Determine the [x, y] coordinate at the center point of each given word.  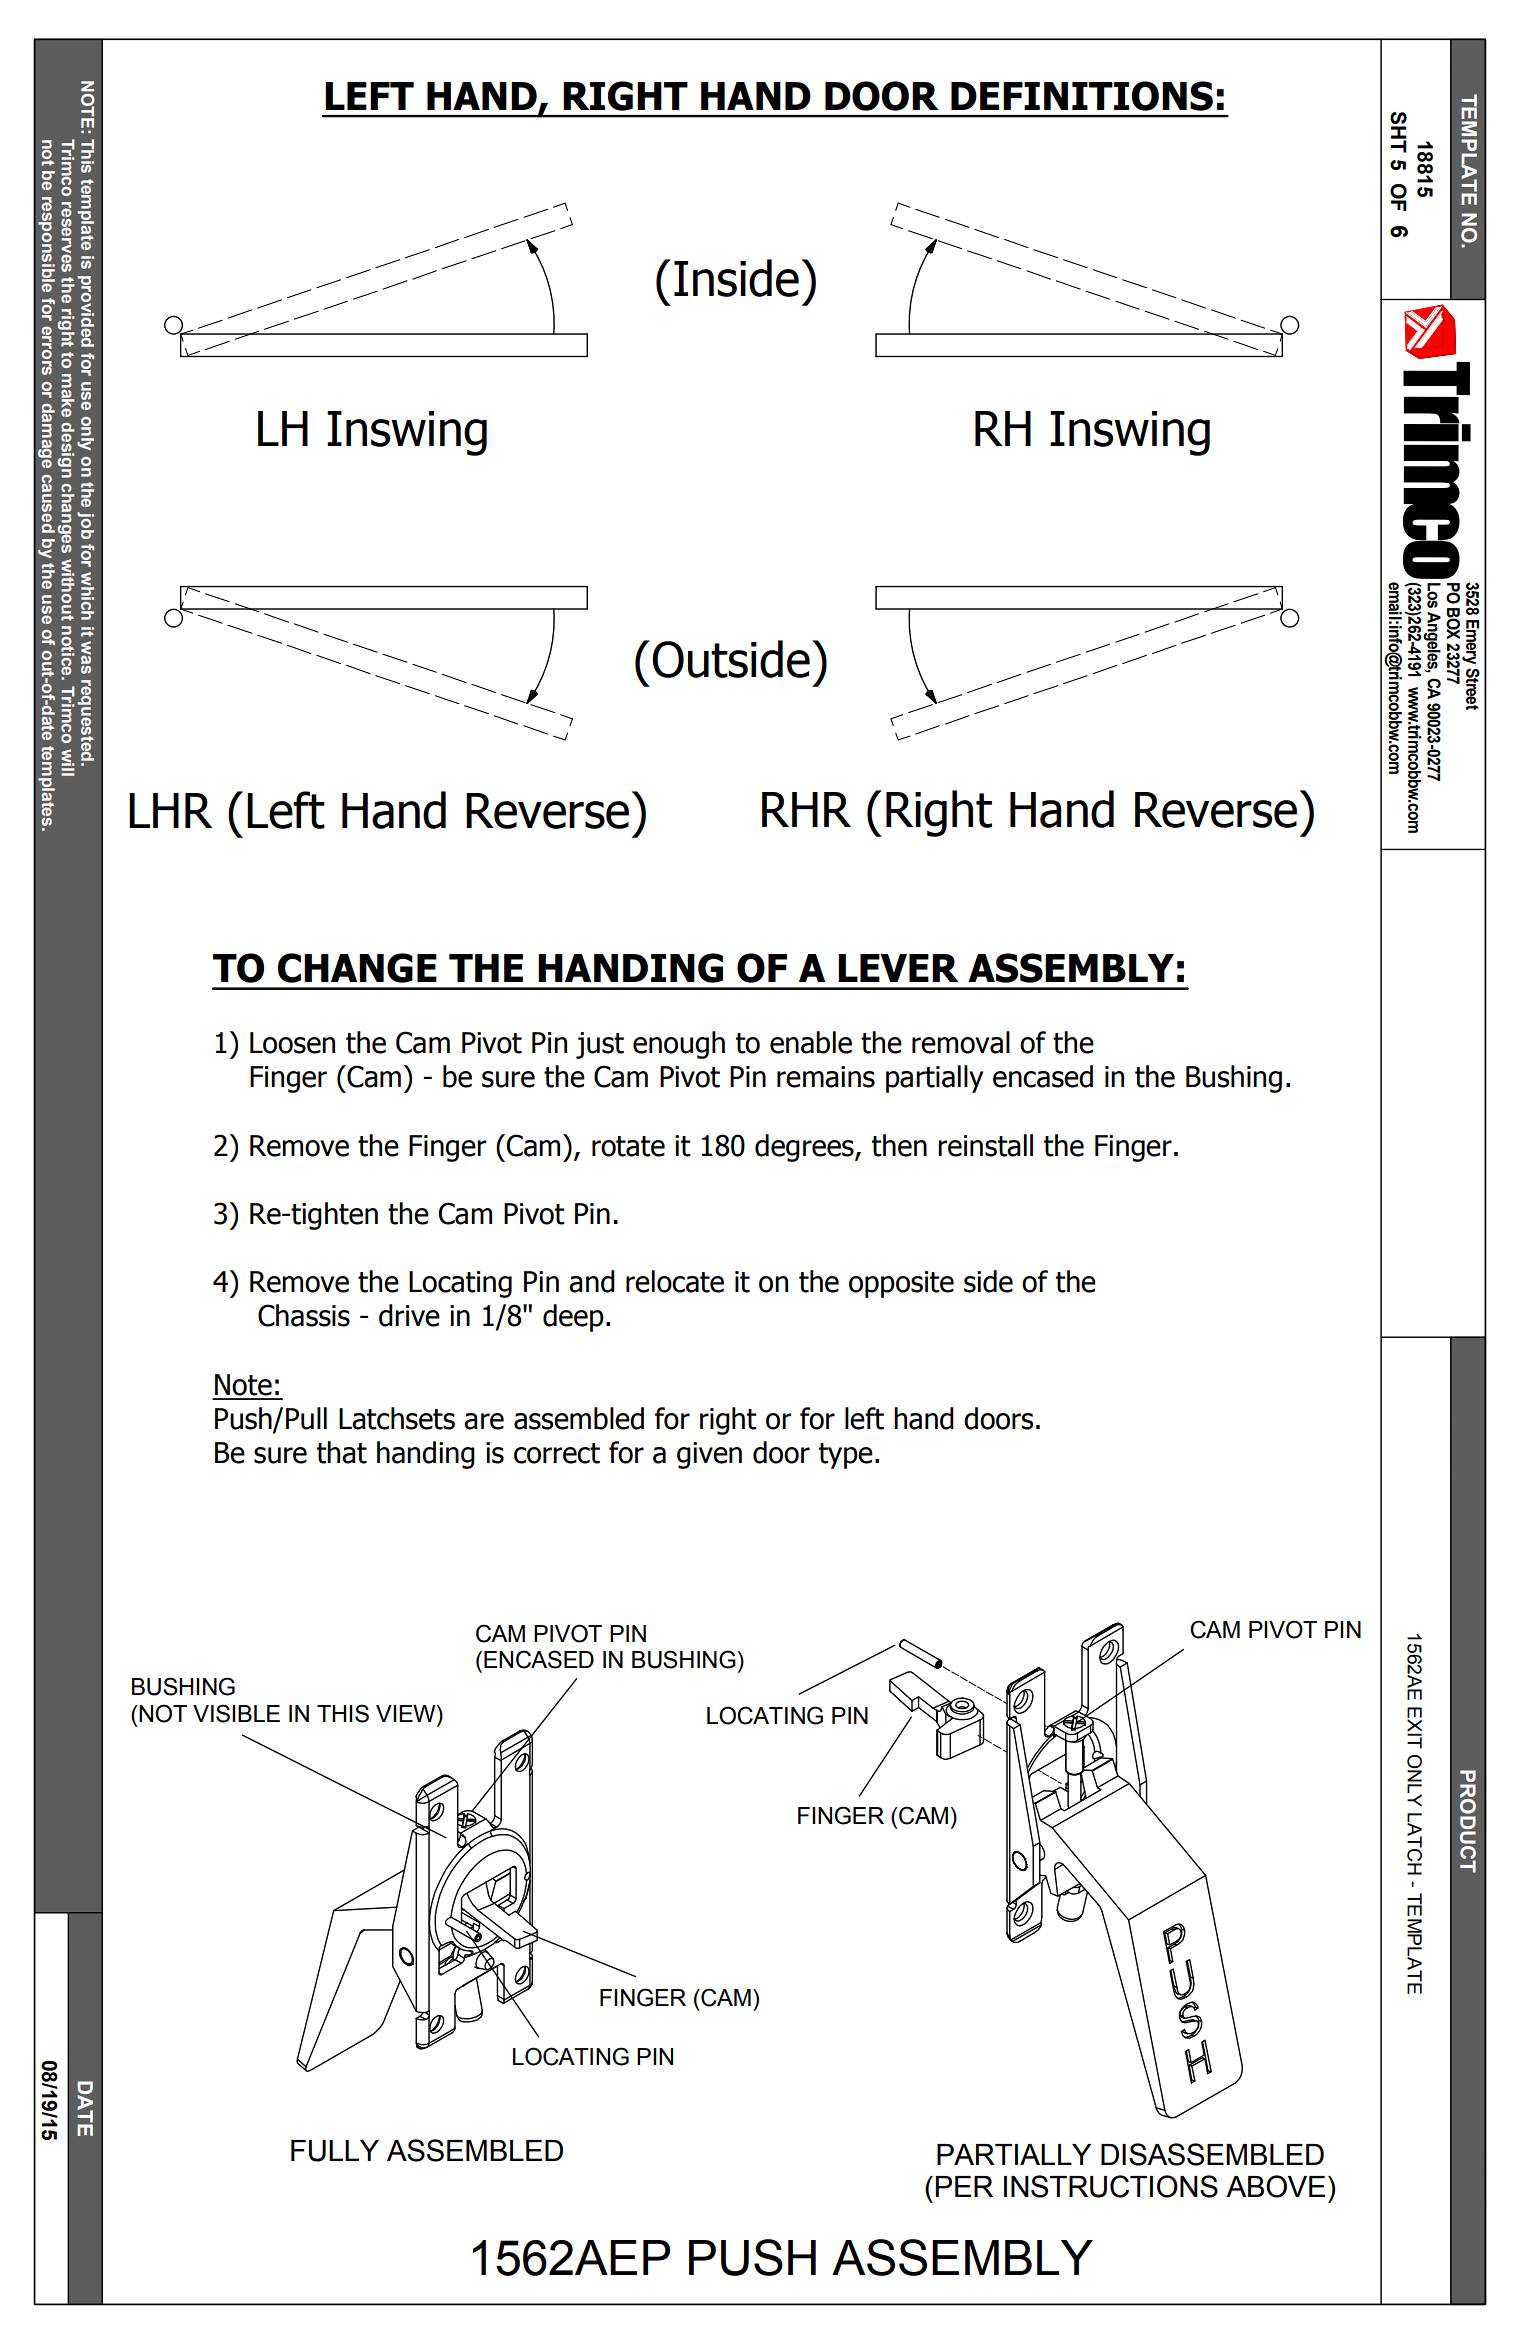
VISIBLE [236, 1713]
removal [961, 1042]
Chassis [304, 1315]
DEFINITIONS [1082, 96]
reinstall [985, 1145]
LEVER [898, 968]
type [846, 1456]
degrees [805, 1148]
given [709, 1455]
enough [679, 1045]
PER [964, 2186]
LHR [170, 810]
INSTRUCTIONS [1111, 2186]
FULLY [335, 2151]
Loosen [292, 1043]
